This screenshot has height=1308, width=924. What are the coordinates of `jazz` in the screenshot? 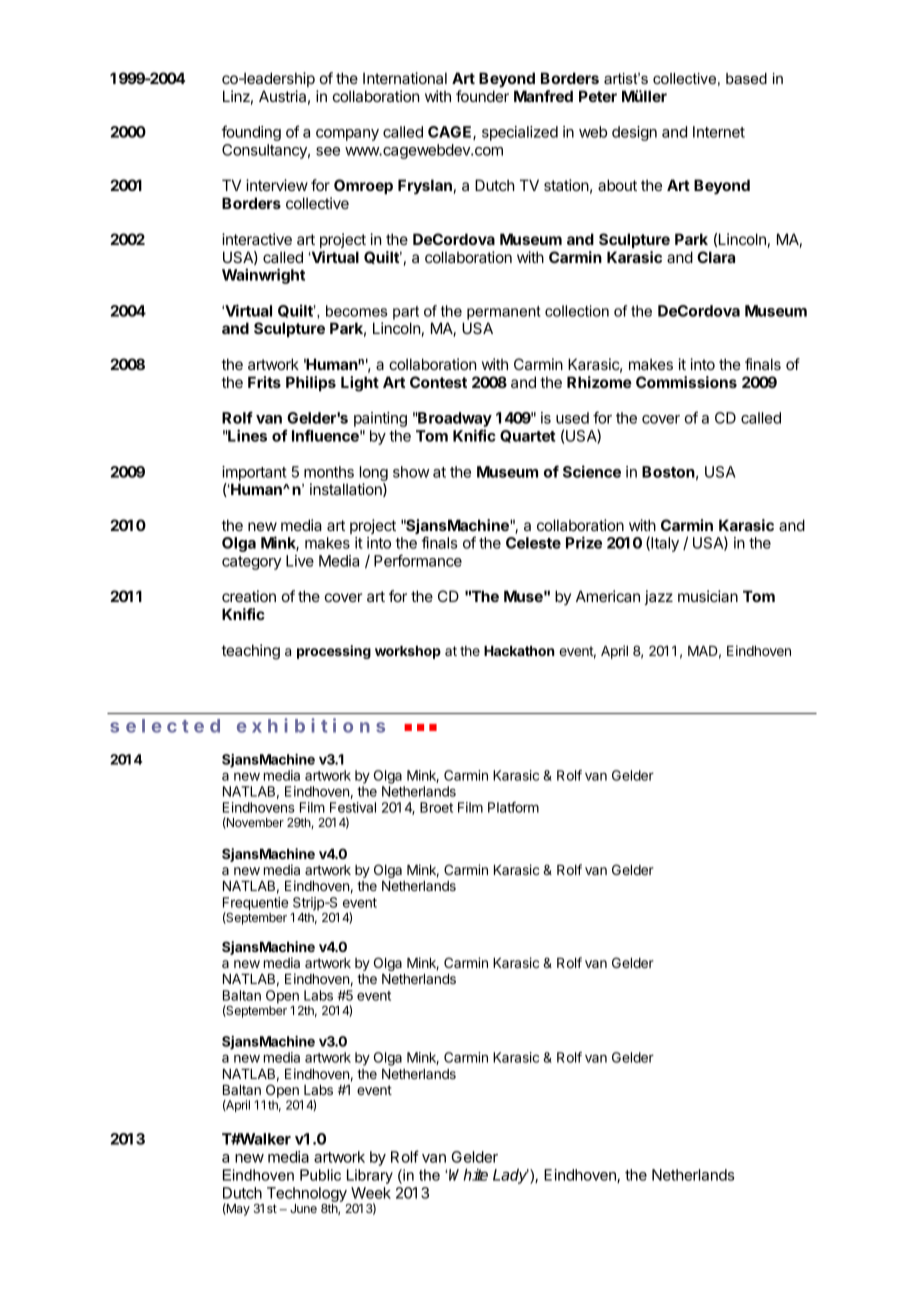 It's located at (658, 597).
